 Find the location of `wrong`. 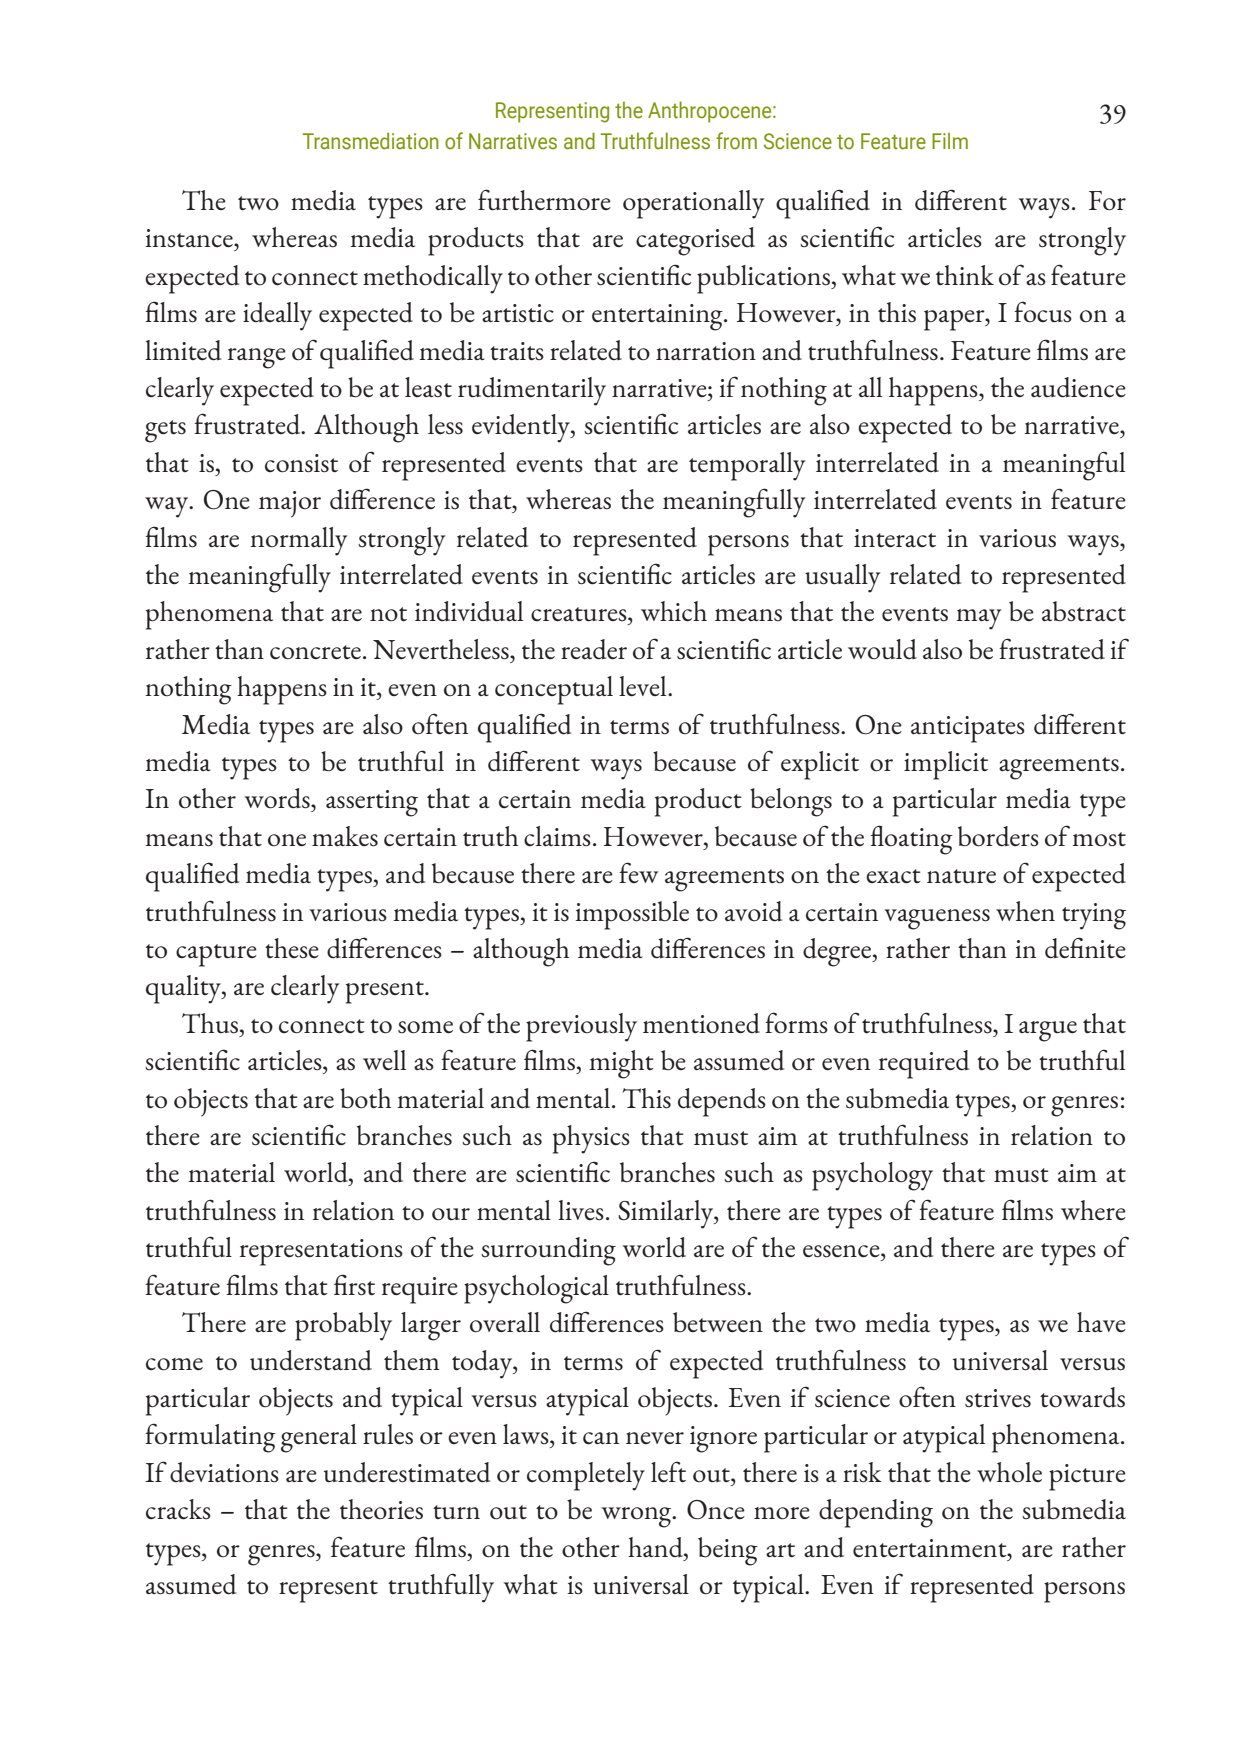

wrong is located at coordinates (637, 1517).
